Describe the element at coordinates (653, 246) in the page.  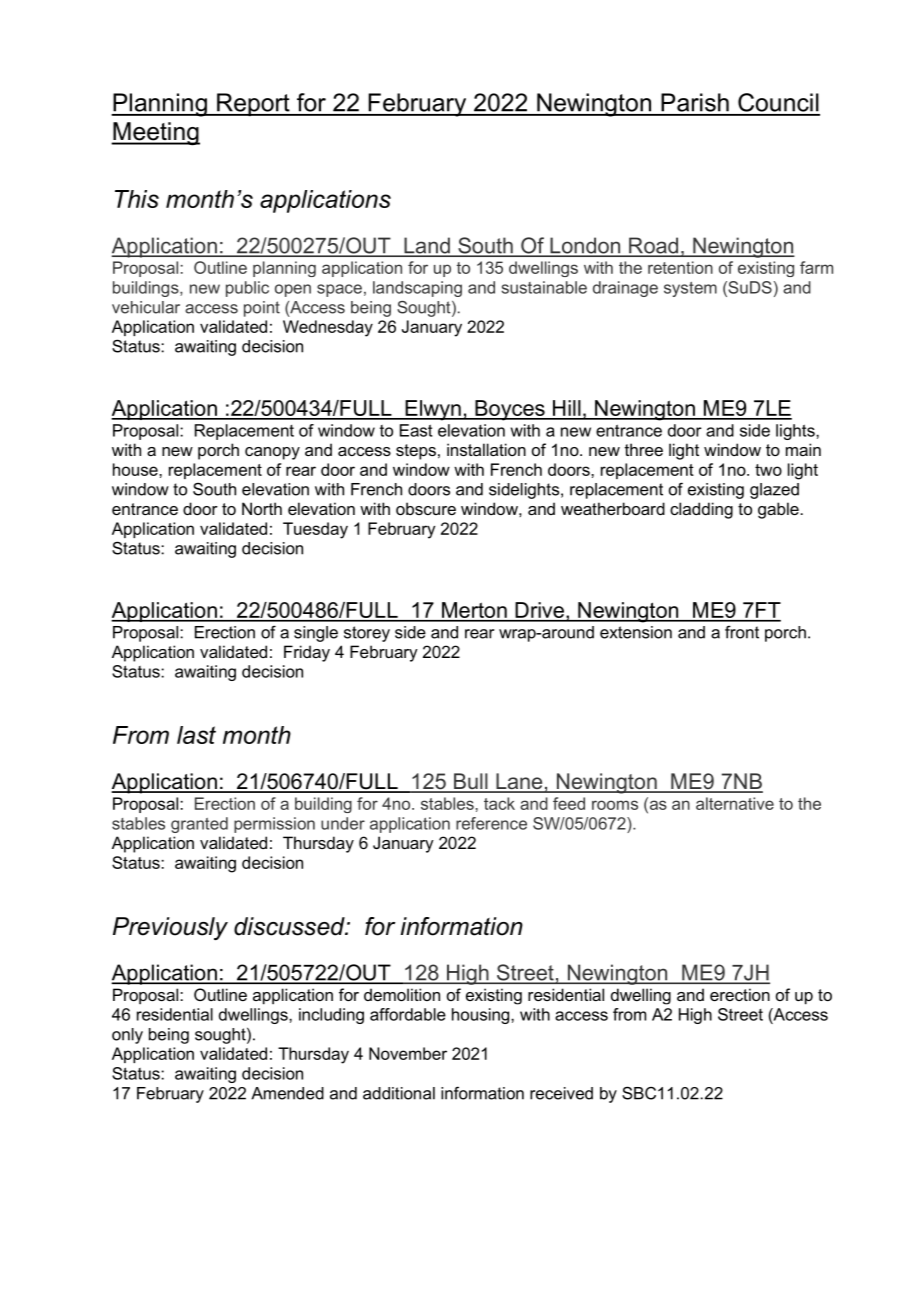
I see `Road` at that location.
